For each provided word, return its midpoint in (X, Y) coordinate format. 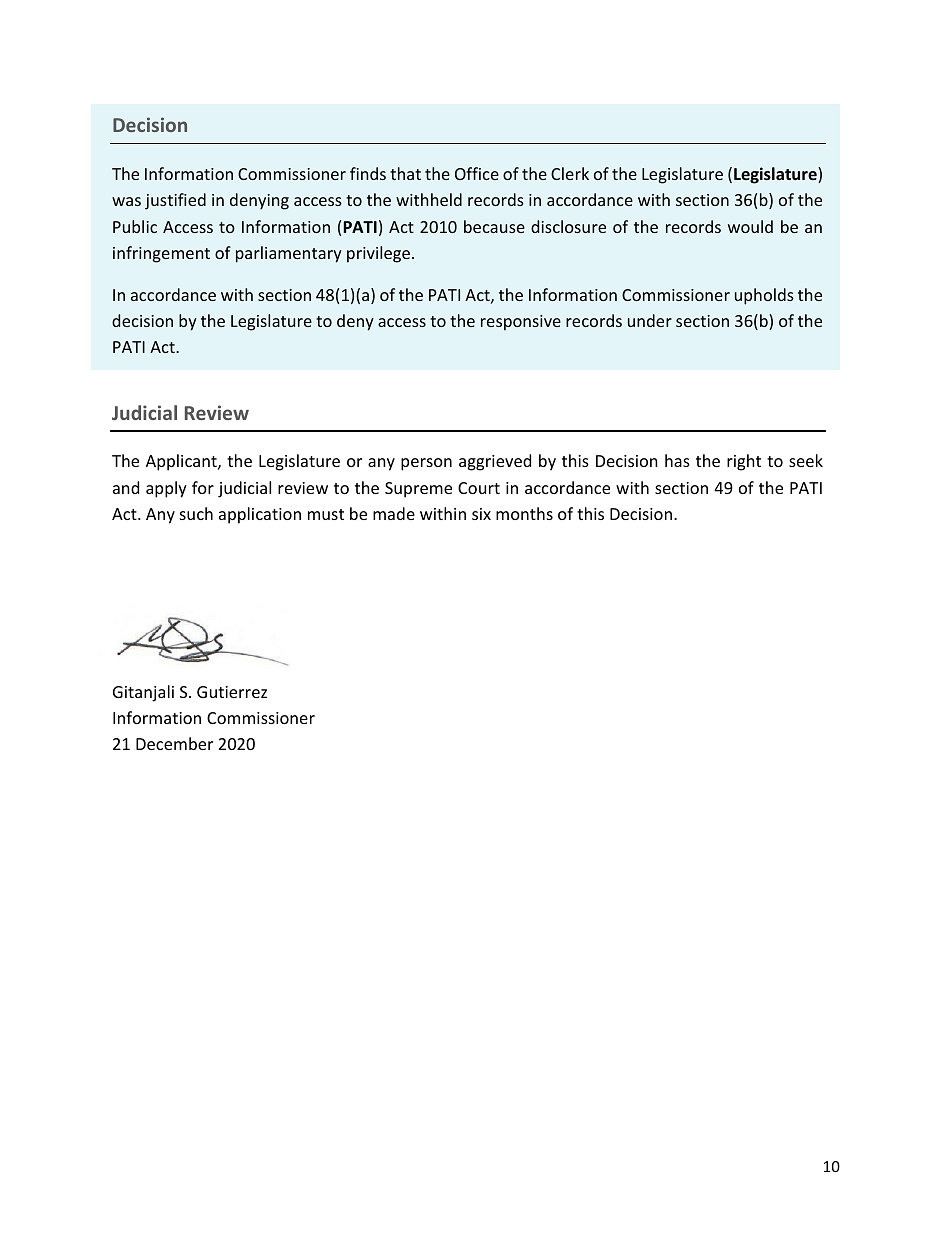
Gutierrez (232, 692)
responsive (521, 323)
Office (477, 173)
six (481, 514)
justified (175, 201)
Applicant (182, 462)
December (174, 743)
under (650, 320)
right (744, 462)
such (196, 513)
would (750, 226)
